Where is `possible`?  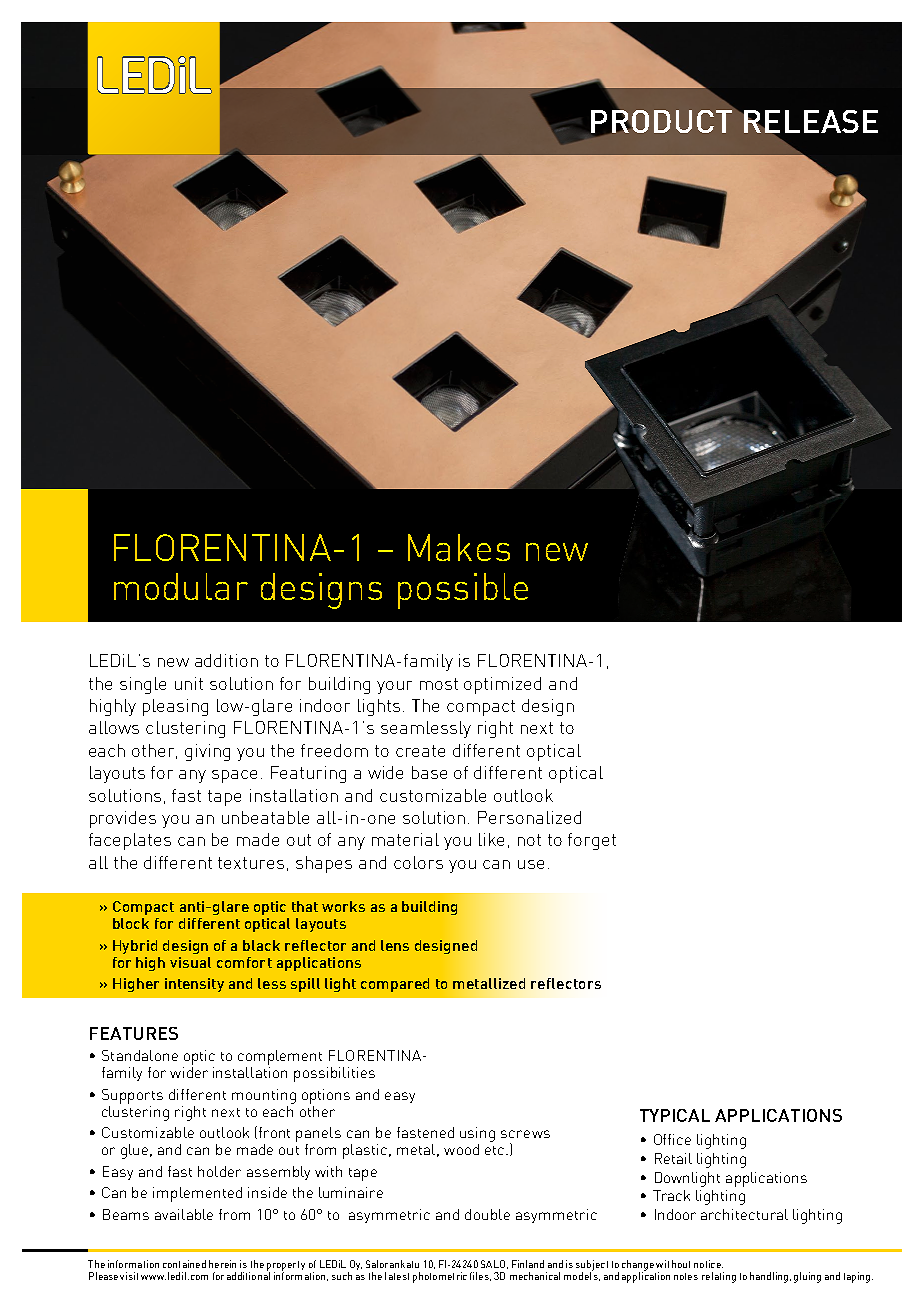
possible is located at coordinates (463, 591).
